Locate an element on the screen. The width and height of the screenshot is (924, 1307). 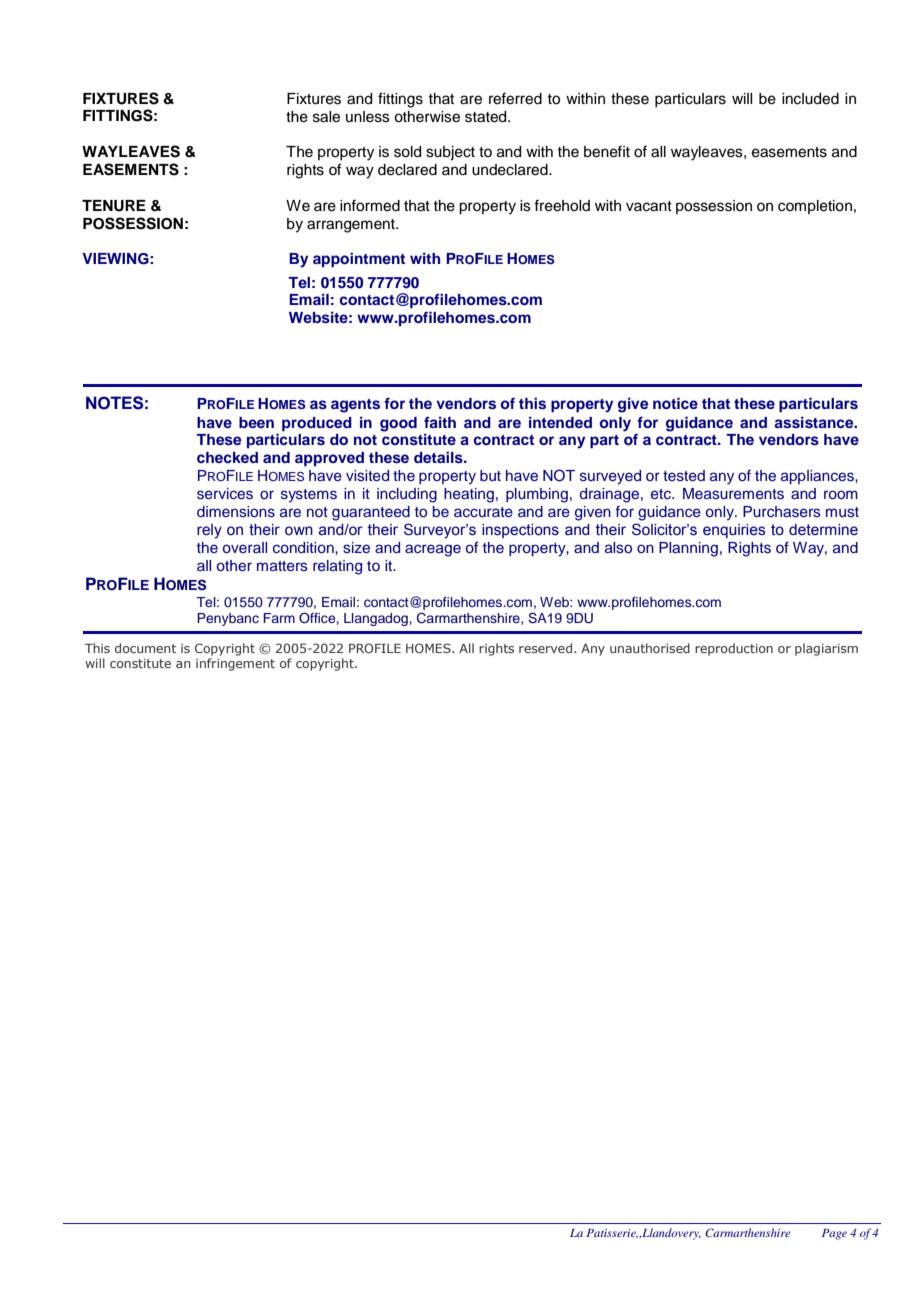
reserved is located at coordinates (545, 648).
